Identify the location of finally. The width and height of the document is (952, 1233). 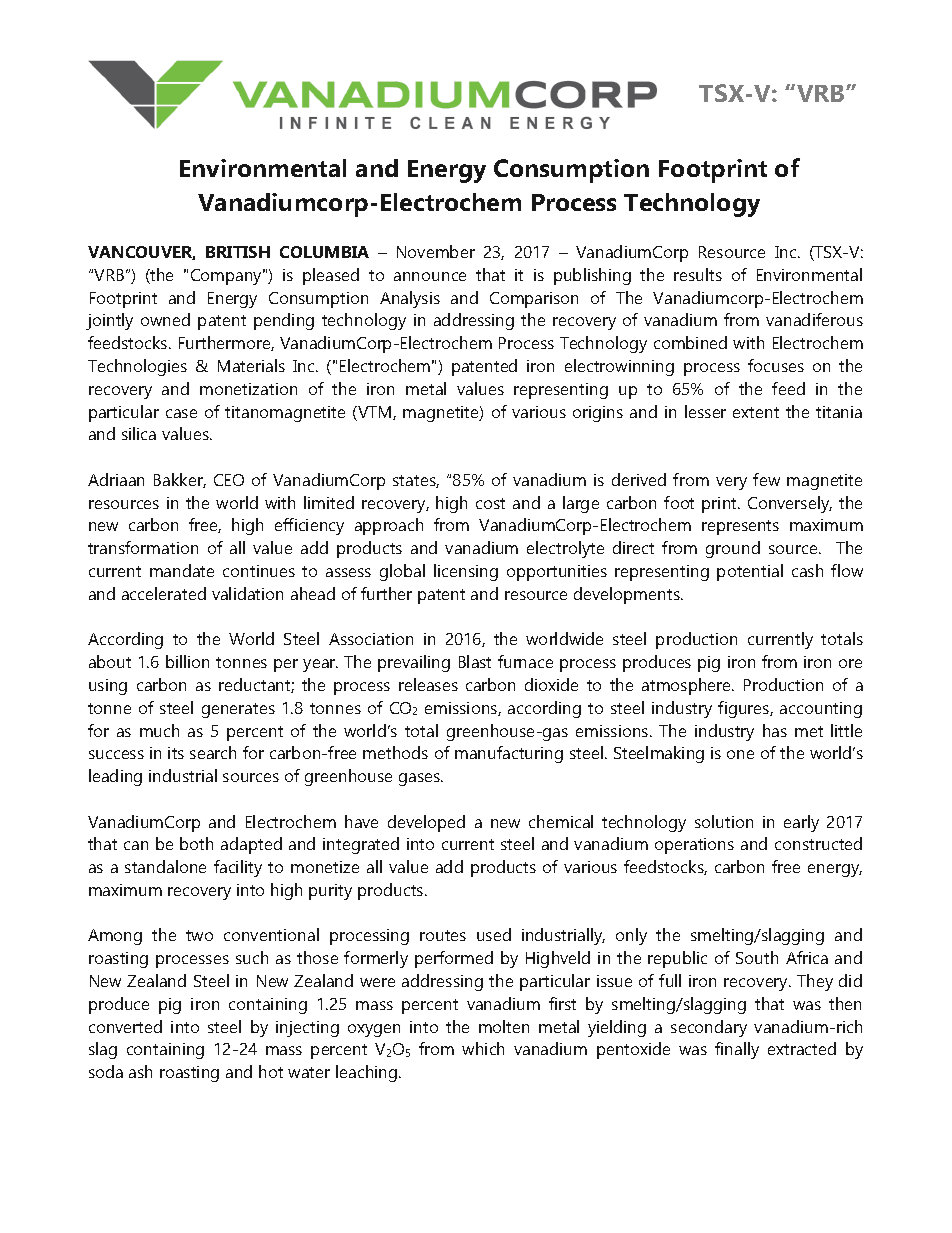
(737, 1050).
